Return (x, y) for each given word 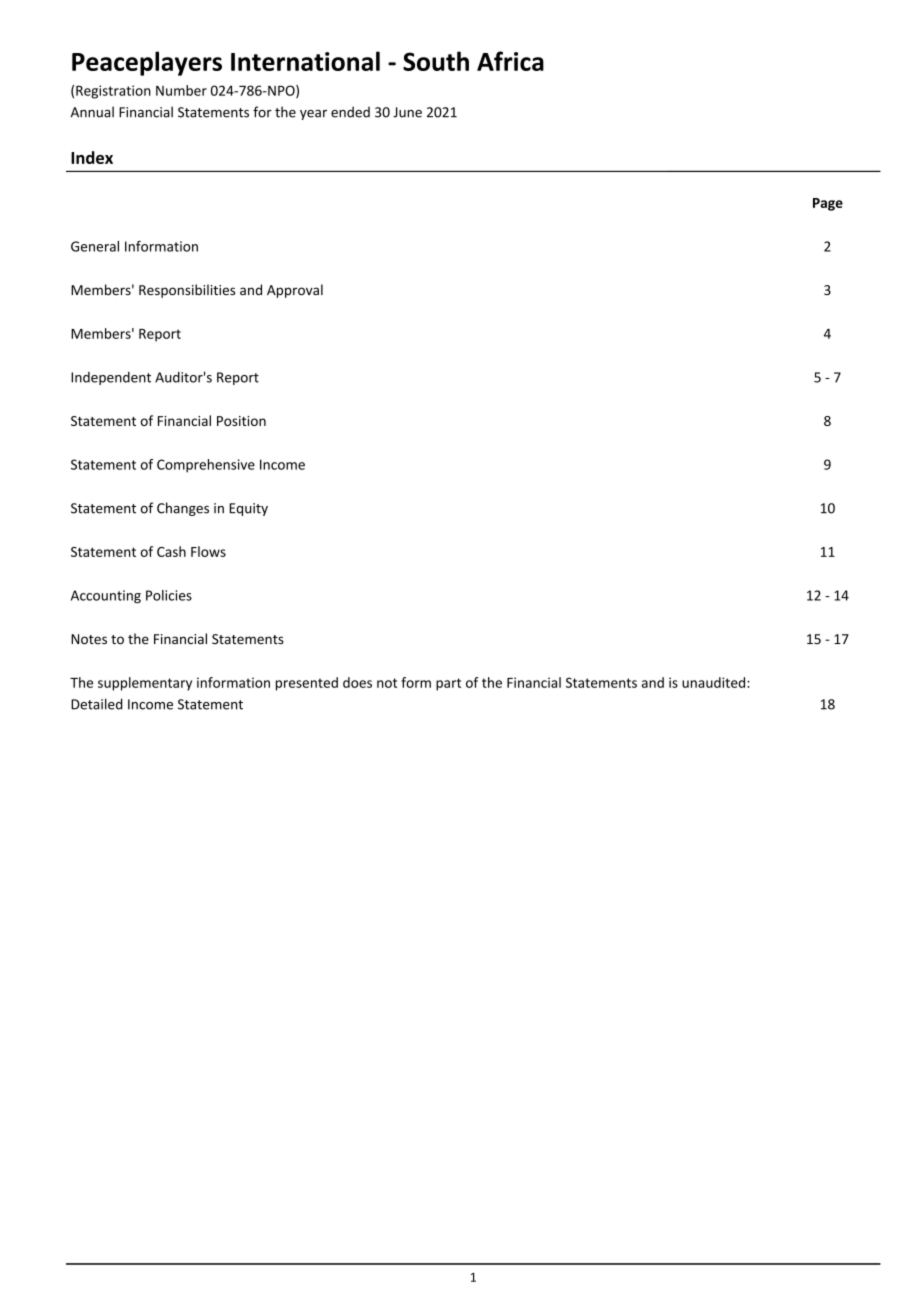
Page (828, 204)
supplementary (145, 684)
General (95, 246)
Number (181, 90)
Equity (248, 509)
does (357, 682)
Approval (295, 291)
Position (241, 421)
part (448, 684)
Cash (171, 551)
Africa (510, 61)
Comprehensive (206, 466)
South (436, 61)
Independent (111, 378)
